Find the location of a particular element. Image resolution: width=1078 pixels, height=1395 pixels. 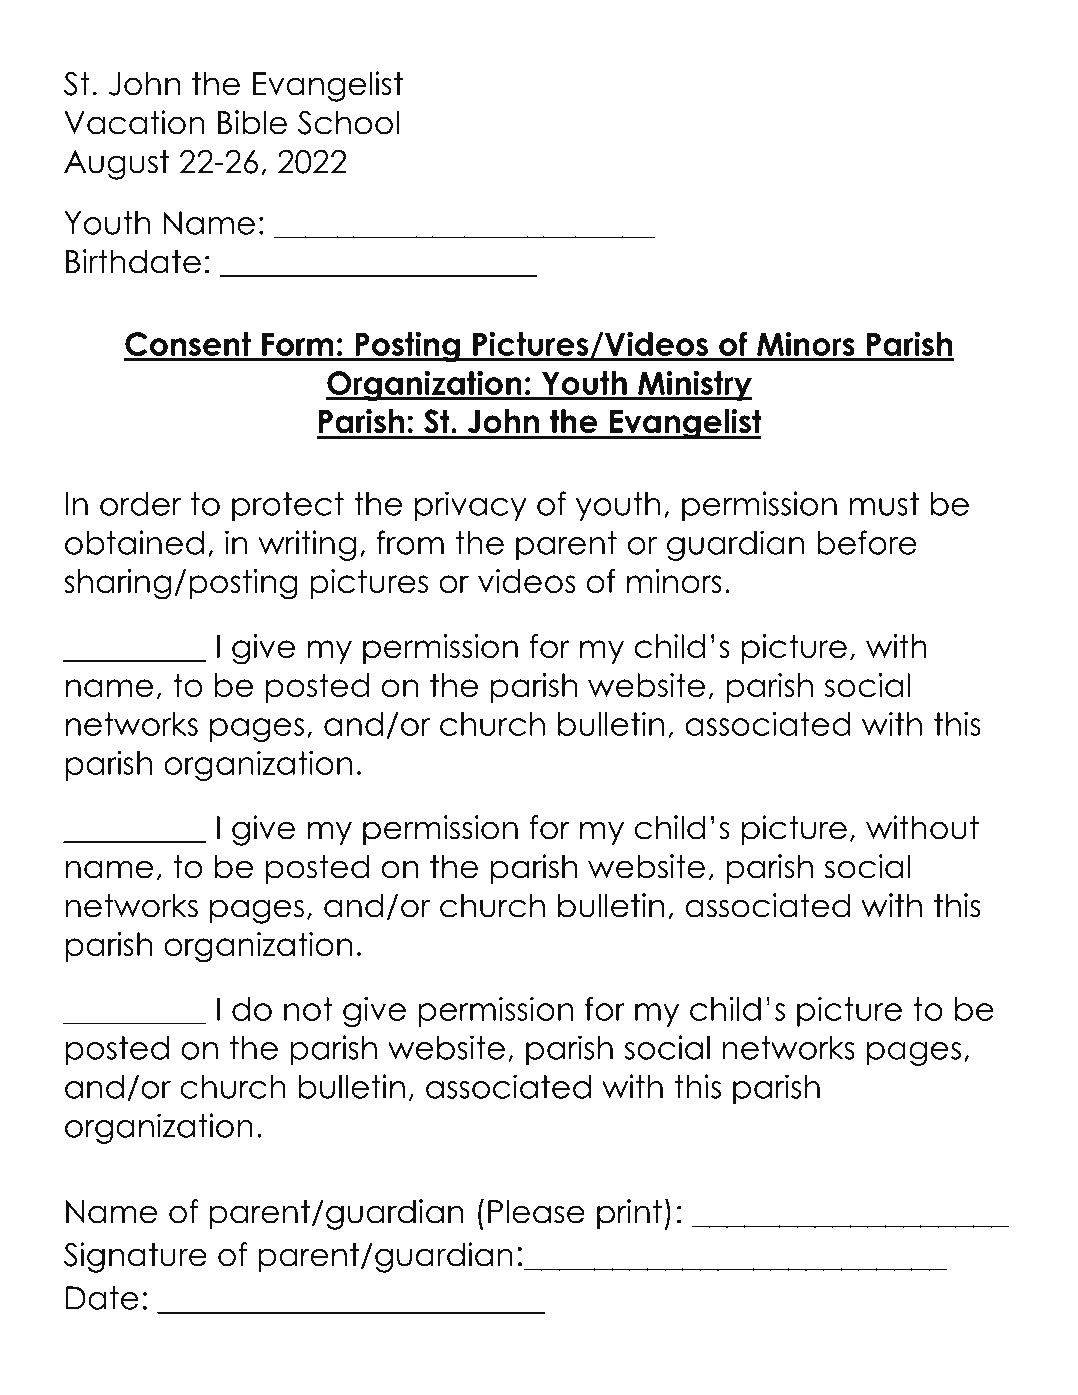

Bible is located at coordinates (252, 122).
